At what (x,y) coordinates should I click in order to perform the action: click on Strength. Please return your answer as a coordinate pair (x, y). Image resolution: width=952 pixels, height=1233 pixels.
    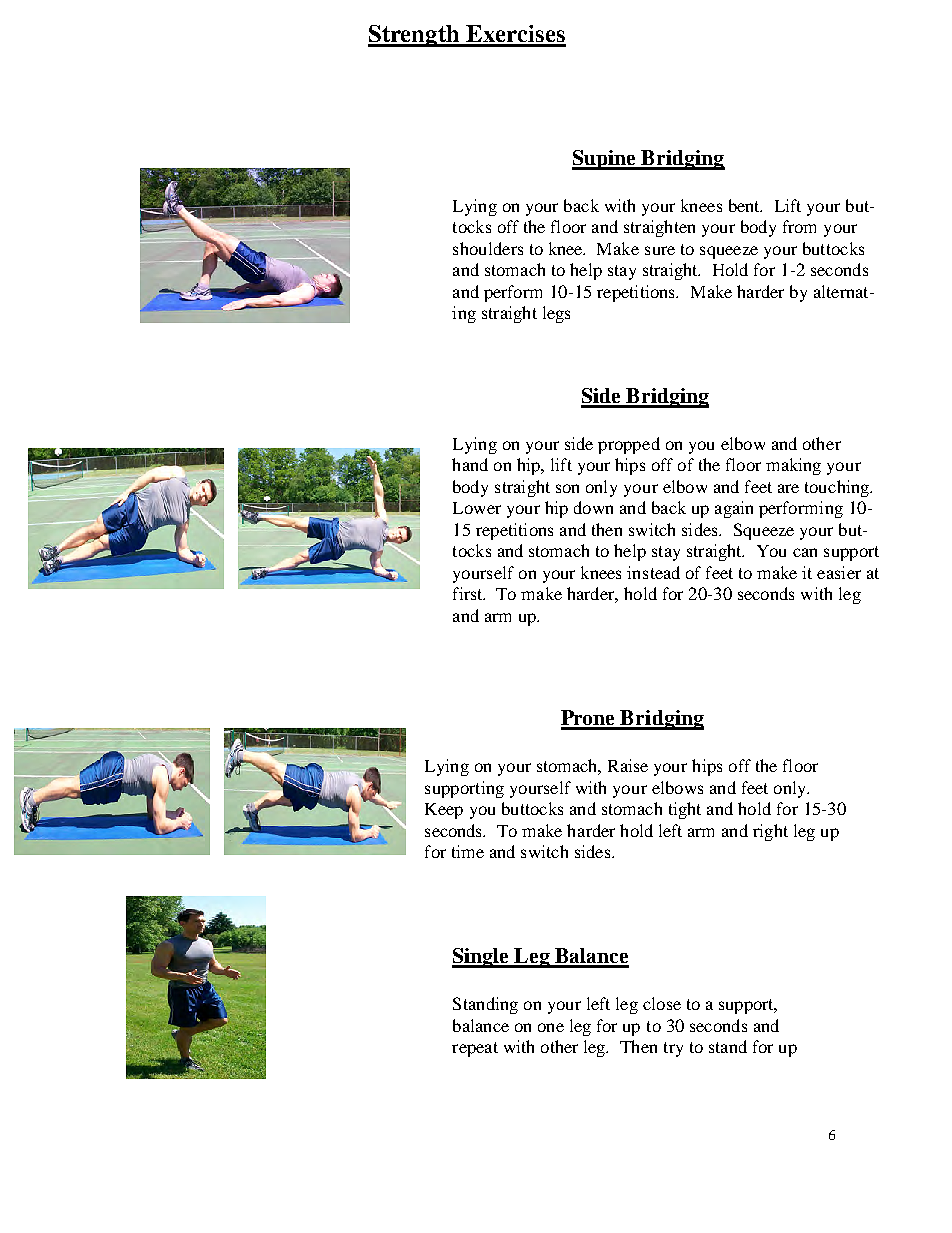
    Looking at the image, I should click on (415, 36).
